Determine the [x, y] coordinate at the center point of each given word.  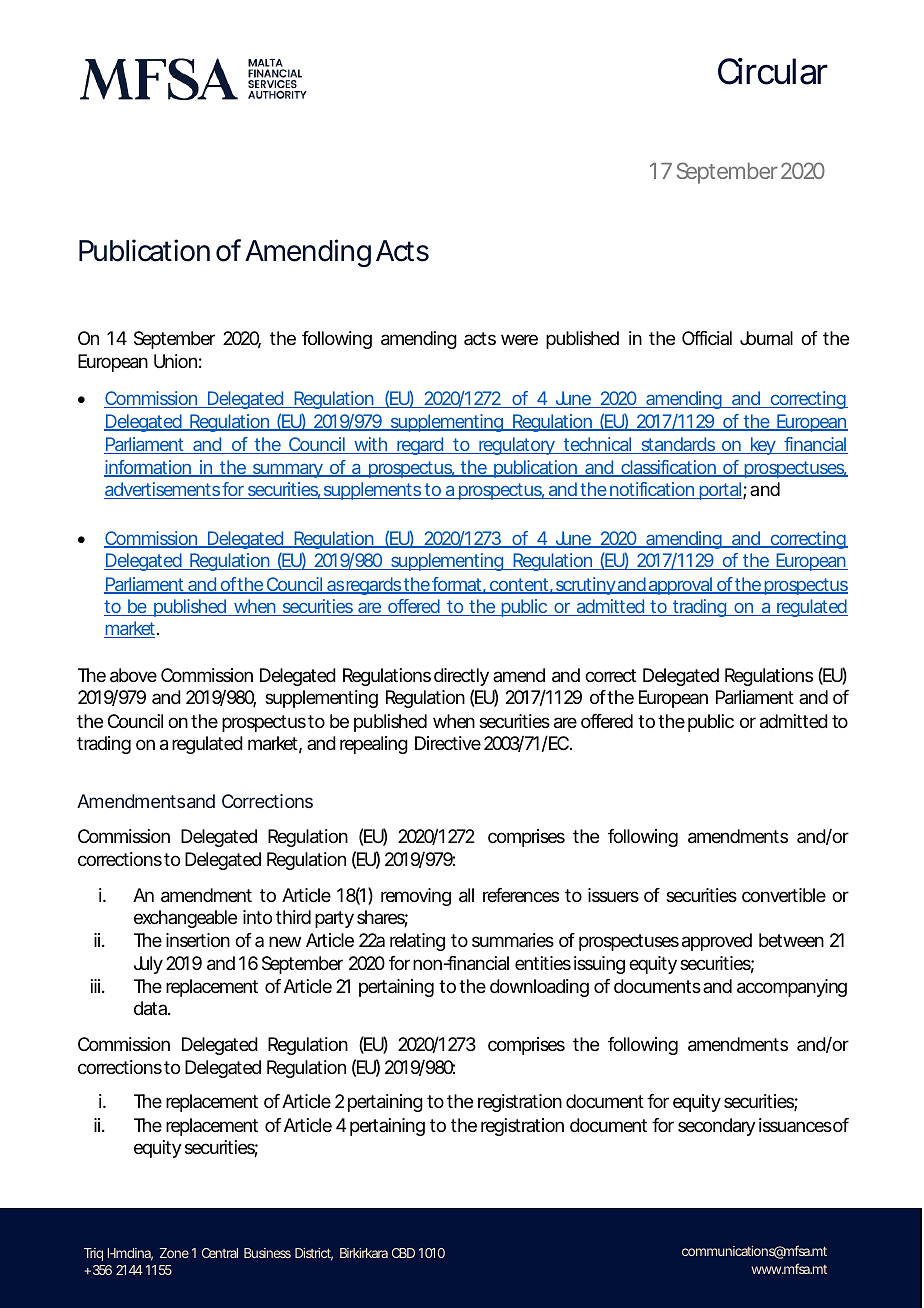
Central [220, 1253]
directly [461, 677]
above [133, 675]
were [519, 339]
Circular [773, 71]
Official [707, 338]
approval [681, 586]
